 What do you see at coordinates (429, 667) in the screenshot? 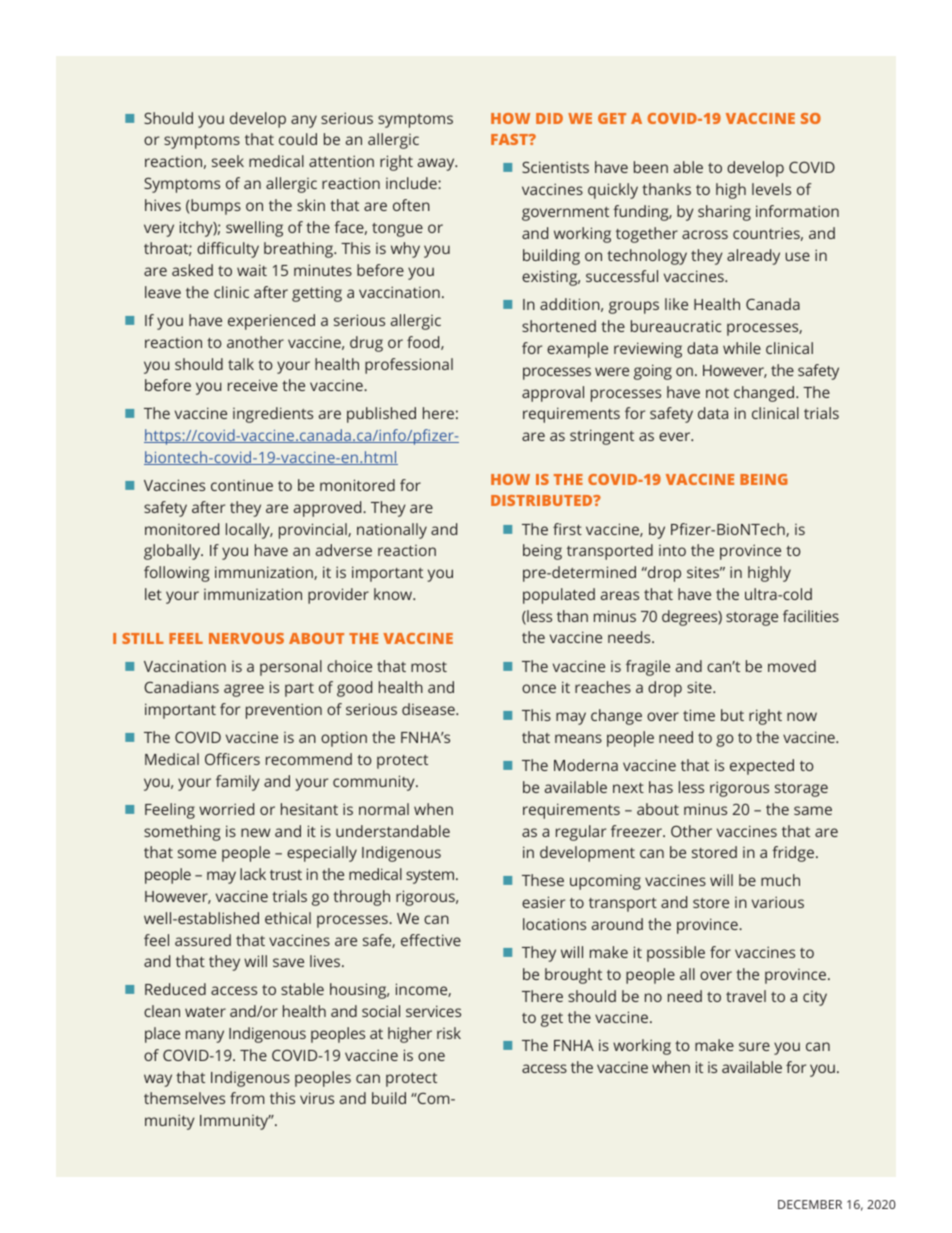
I see `most` at bounding box center [429, 667].
